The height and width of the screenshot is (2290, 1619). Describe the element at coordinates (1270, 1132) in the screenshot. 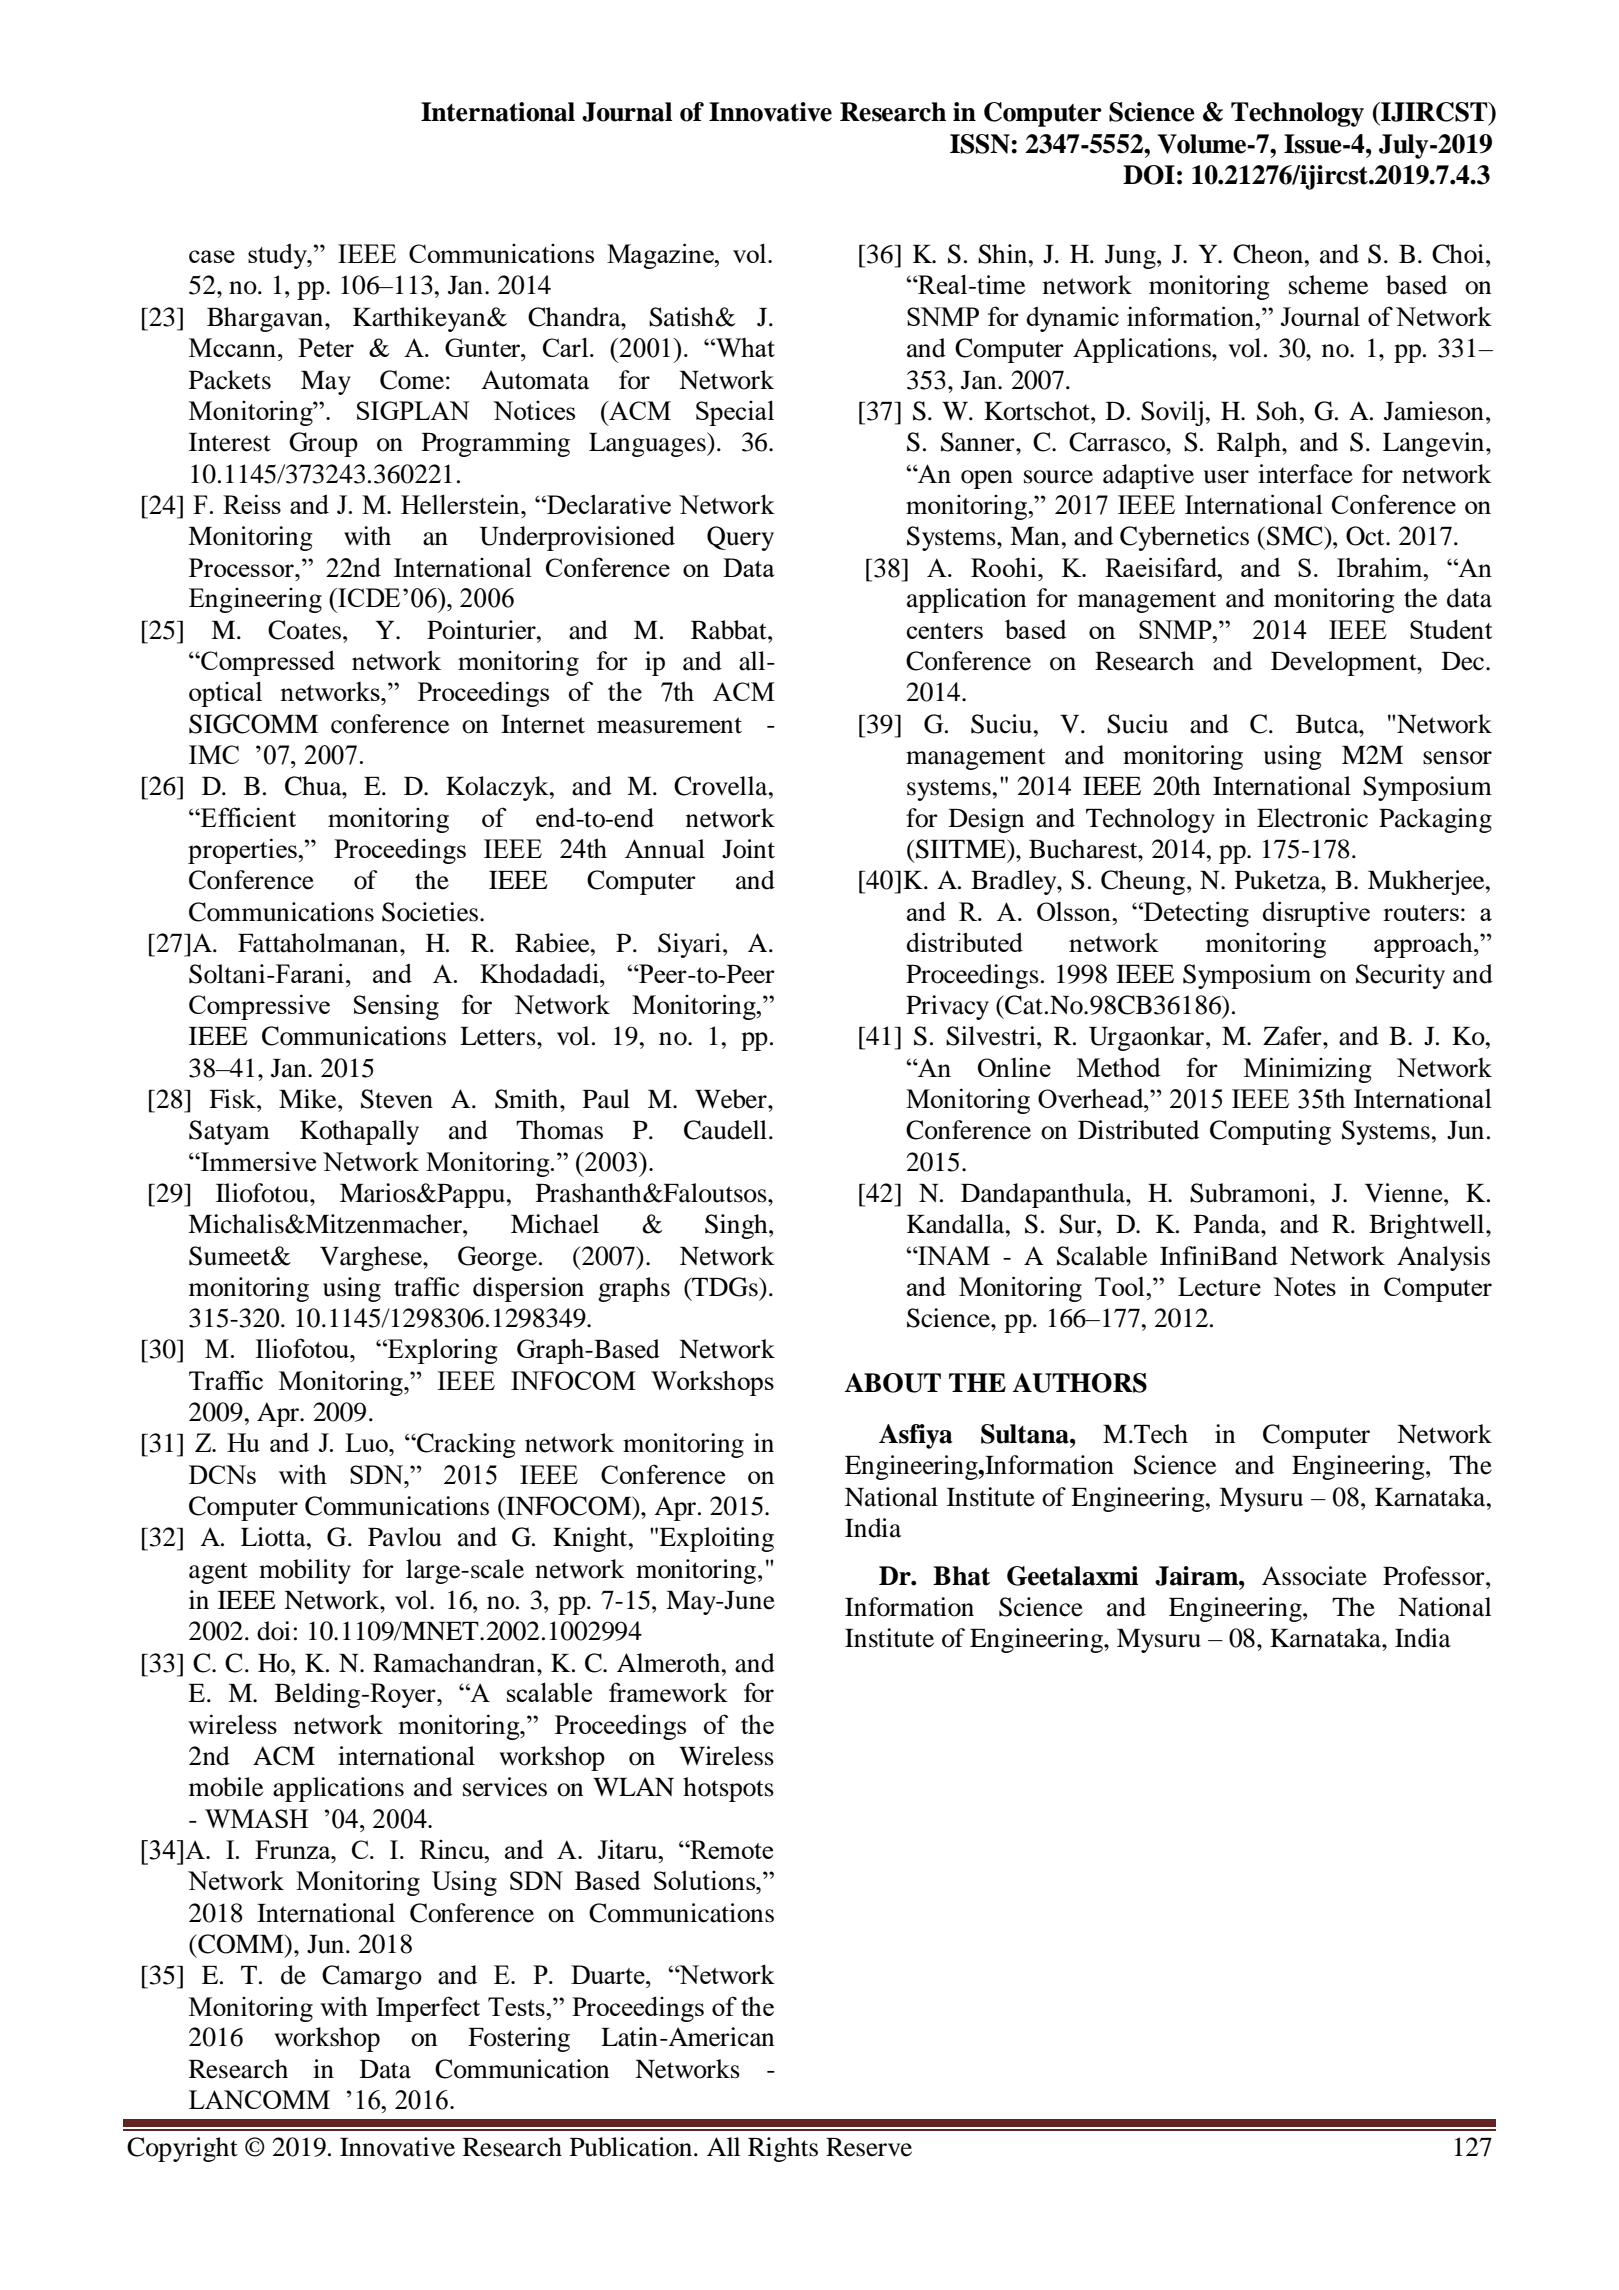

I see `Computing` at that location.
